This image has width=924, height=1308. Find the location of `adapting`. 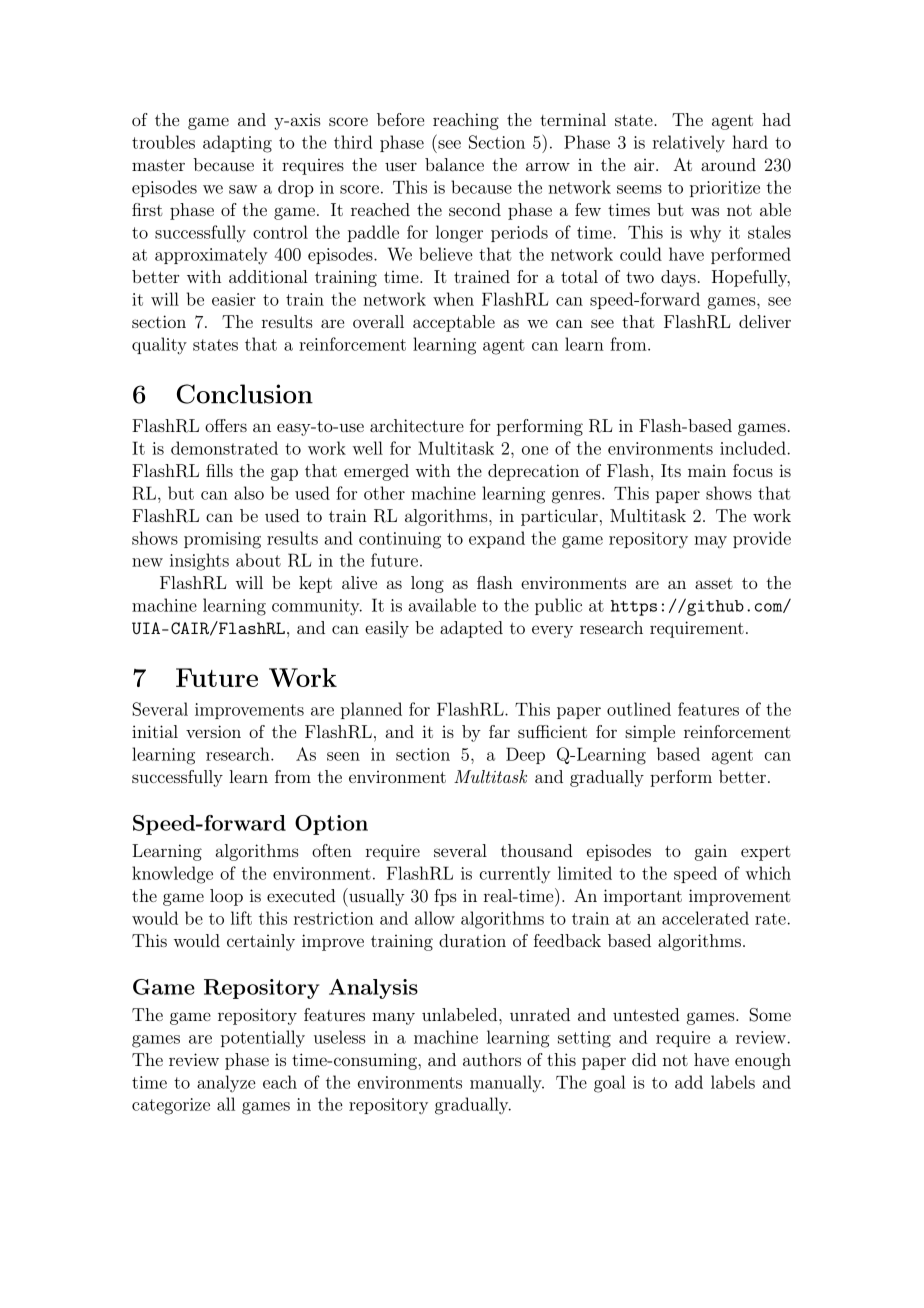

adapting is located at coordinates (237, 144).
